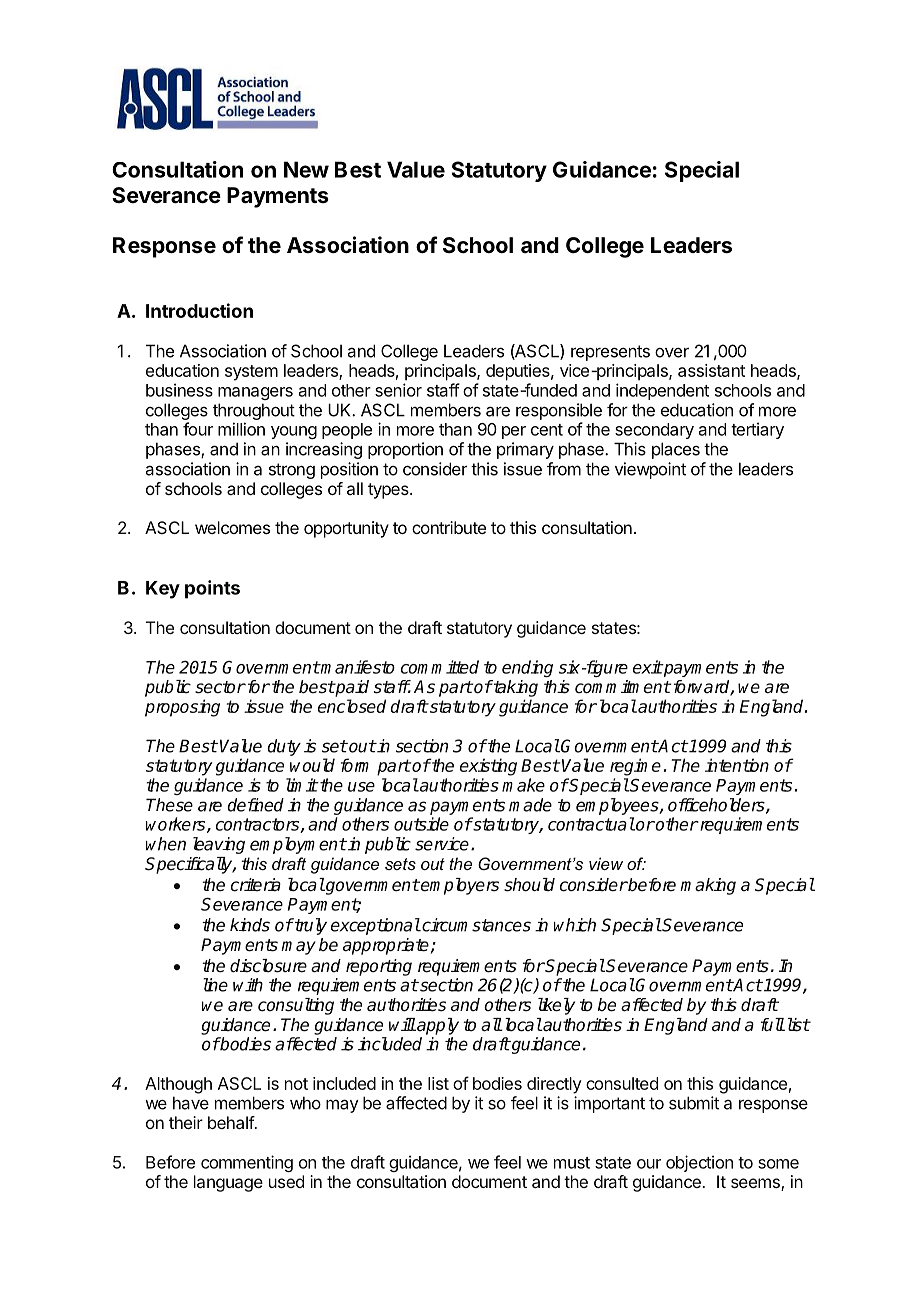 The image size is (924, 1308). I want to click on represents, so click(610, 353).
